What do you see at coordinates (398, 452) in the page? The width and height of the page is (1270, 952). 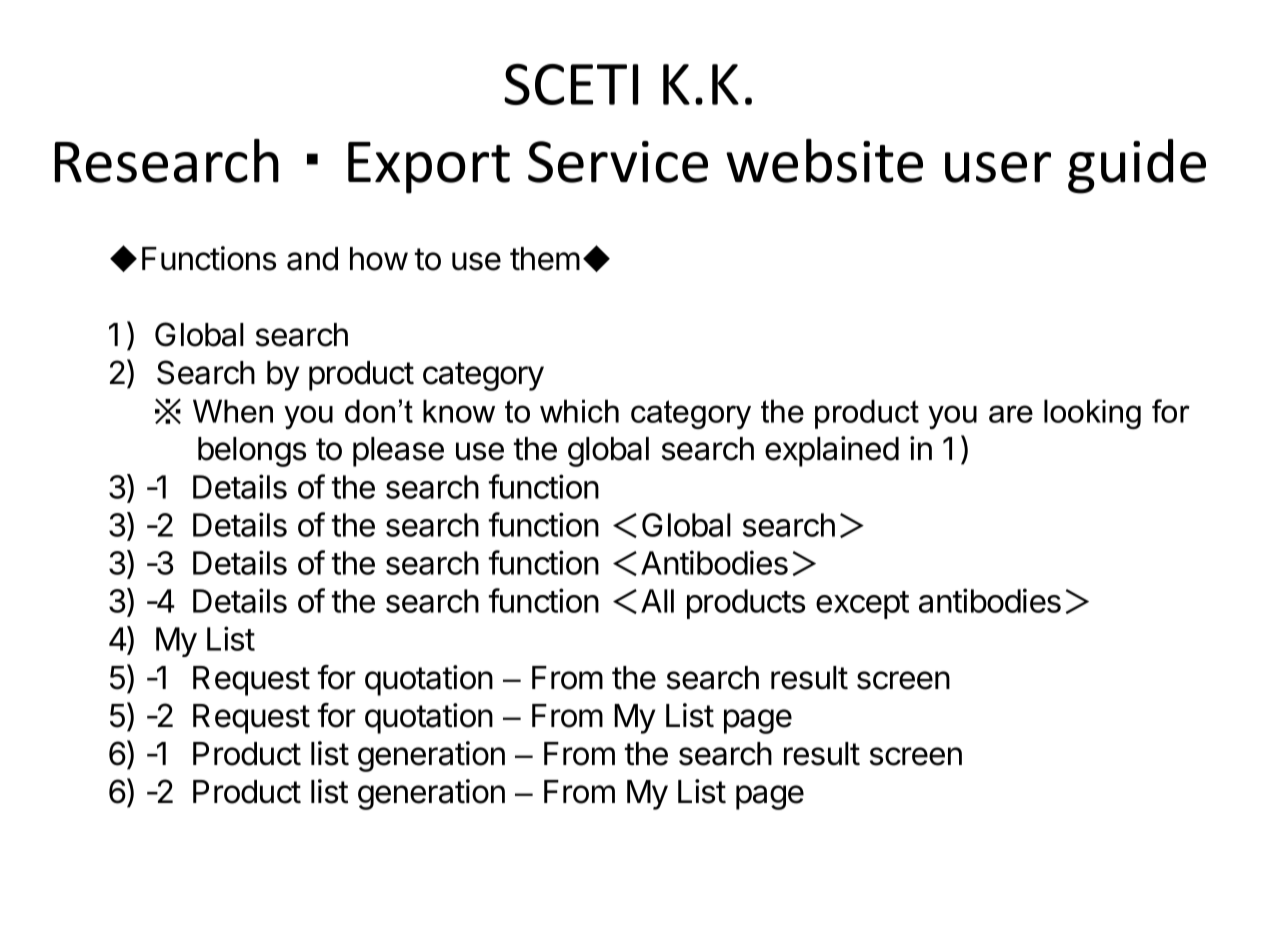 I see `please` at bounding box center [398, 452].
